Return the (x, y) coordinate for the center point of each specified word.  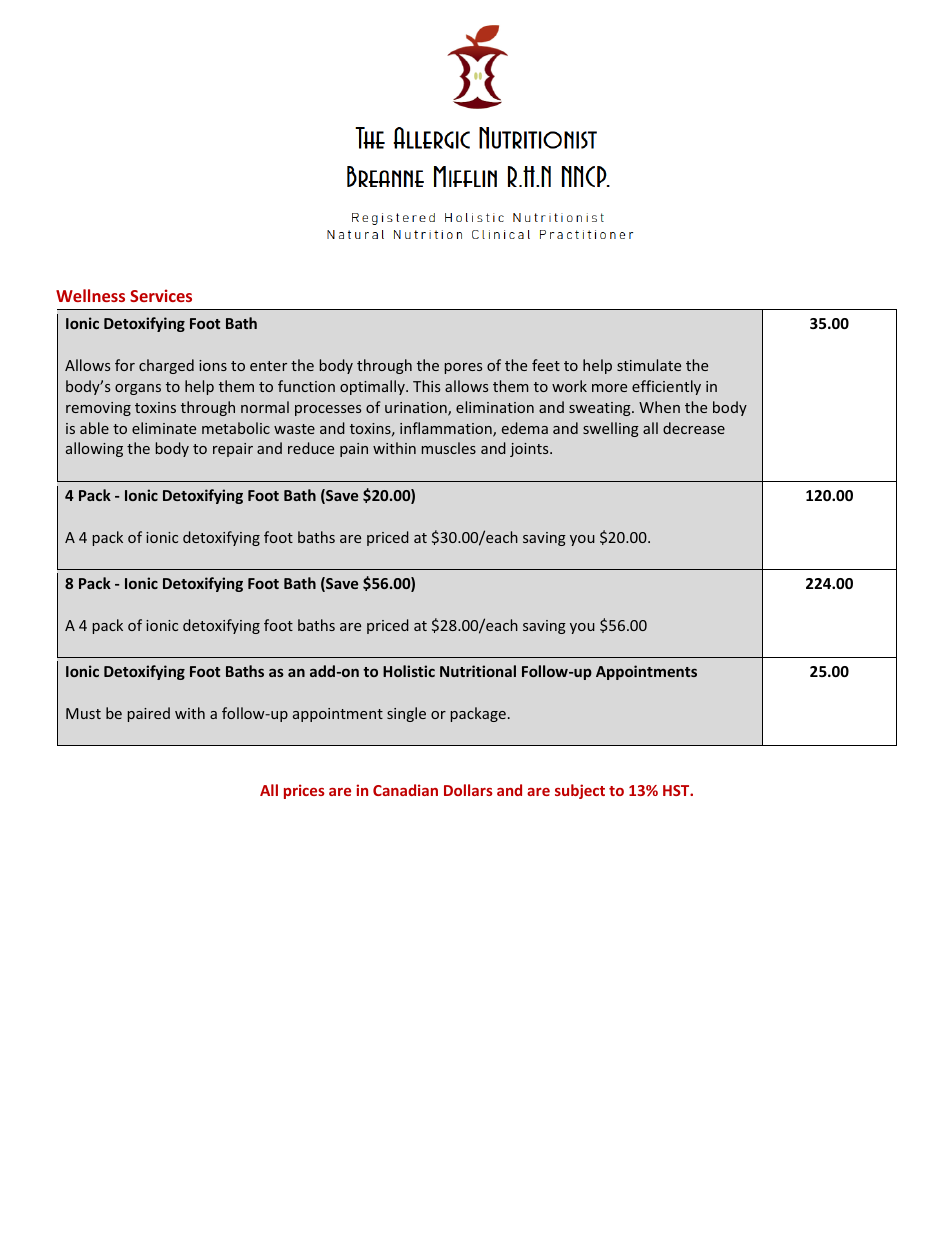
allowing (94, 449)
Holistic (409, 671)
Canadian (405, 790)
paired (149, 714)
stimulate (649, 365)
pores (463, 368)
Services (161, 295)
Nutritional (478, 671)
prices (304, 791)
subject (580, 791)
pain (354, 450)
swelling (611, 429)
